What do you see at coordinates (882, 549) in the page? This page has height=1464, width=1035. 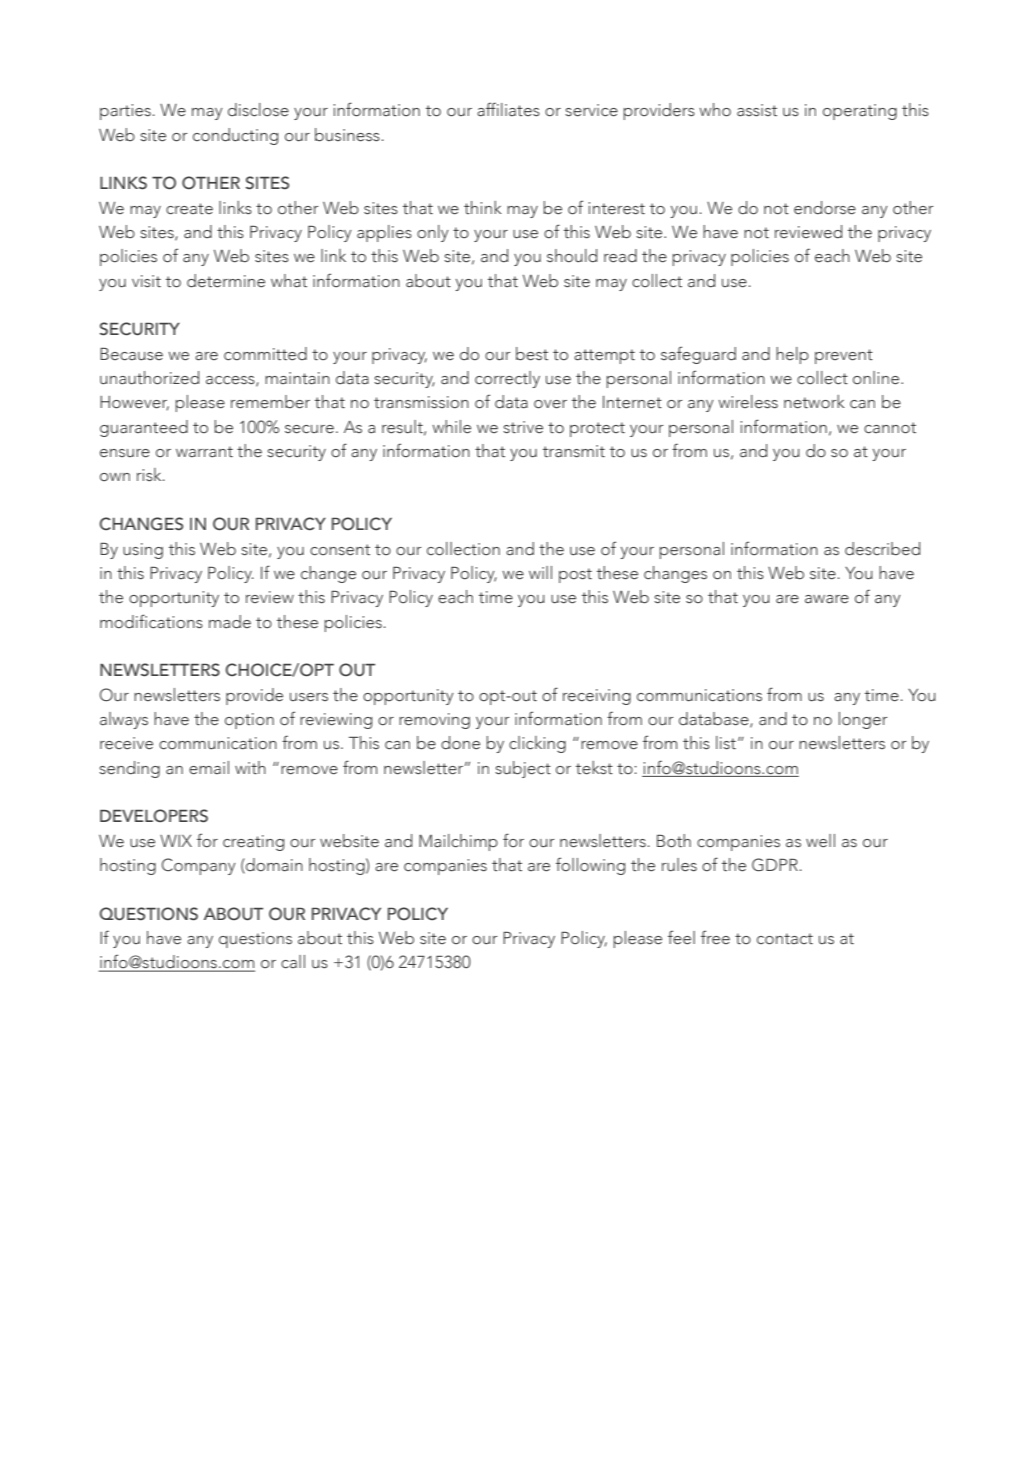 I see `described` at bounding box center [882, 549].
